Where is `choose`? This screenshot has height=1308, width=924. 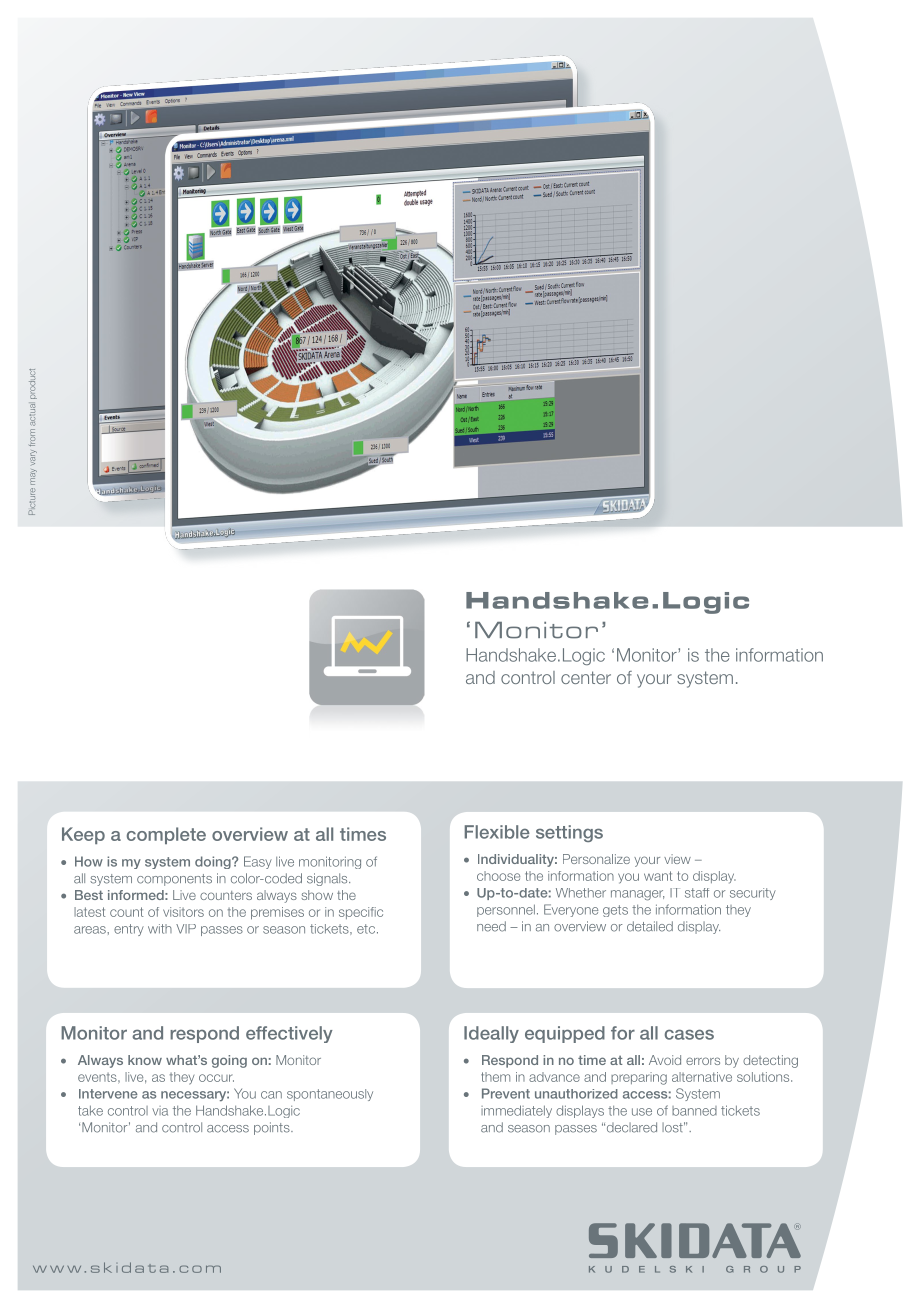 choose is located at coordinates (498, 876).
